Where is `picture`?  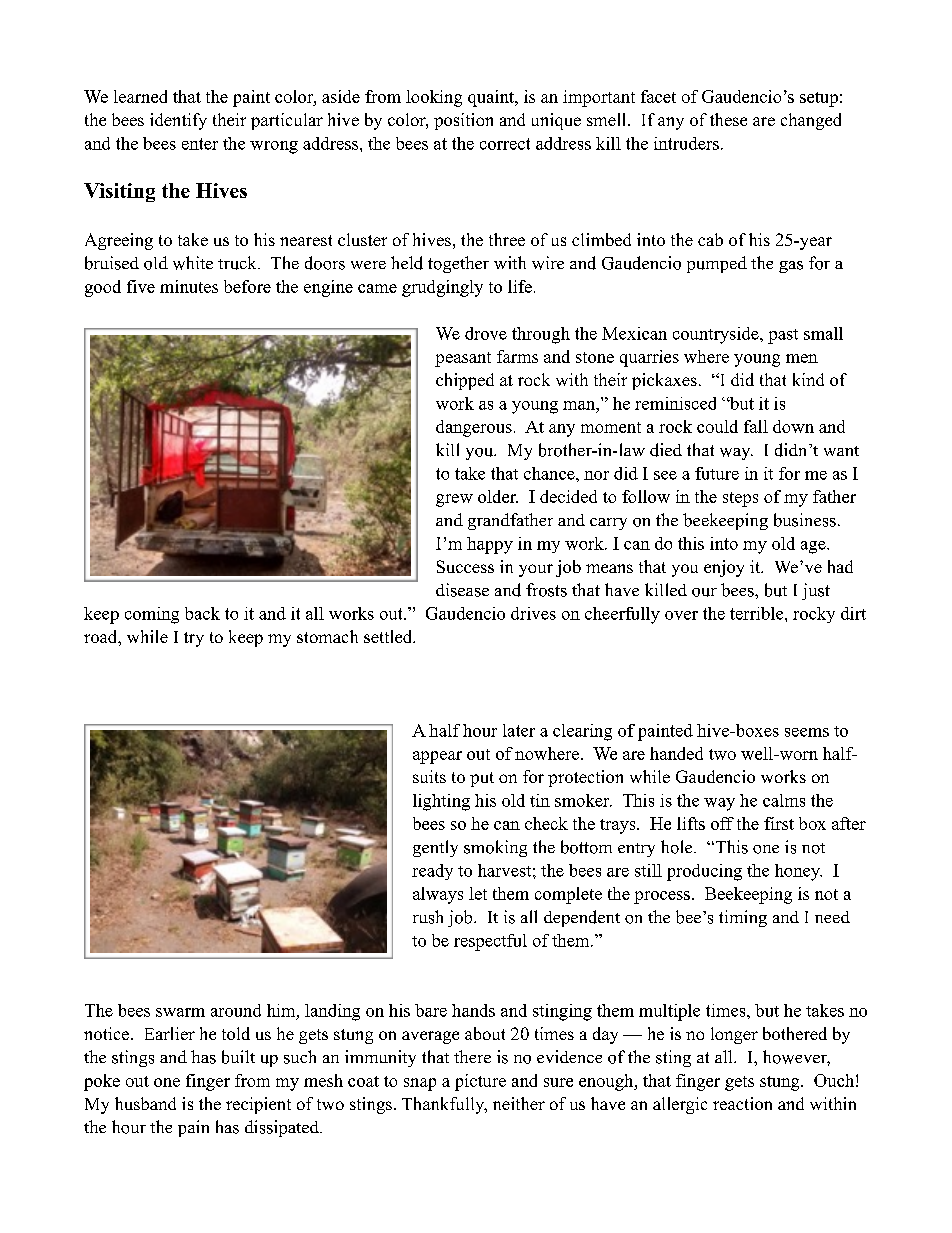 picture is located at coordinates (480, 1082).
